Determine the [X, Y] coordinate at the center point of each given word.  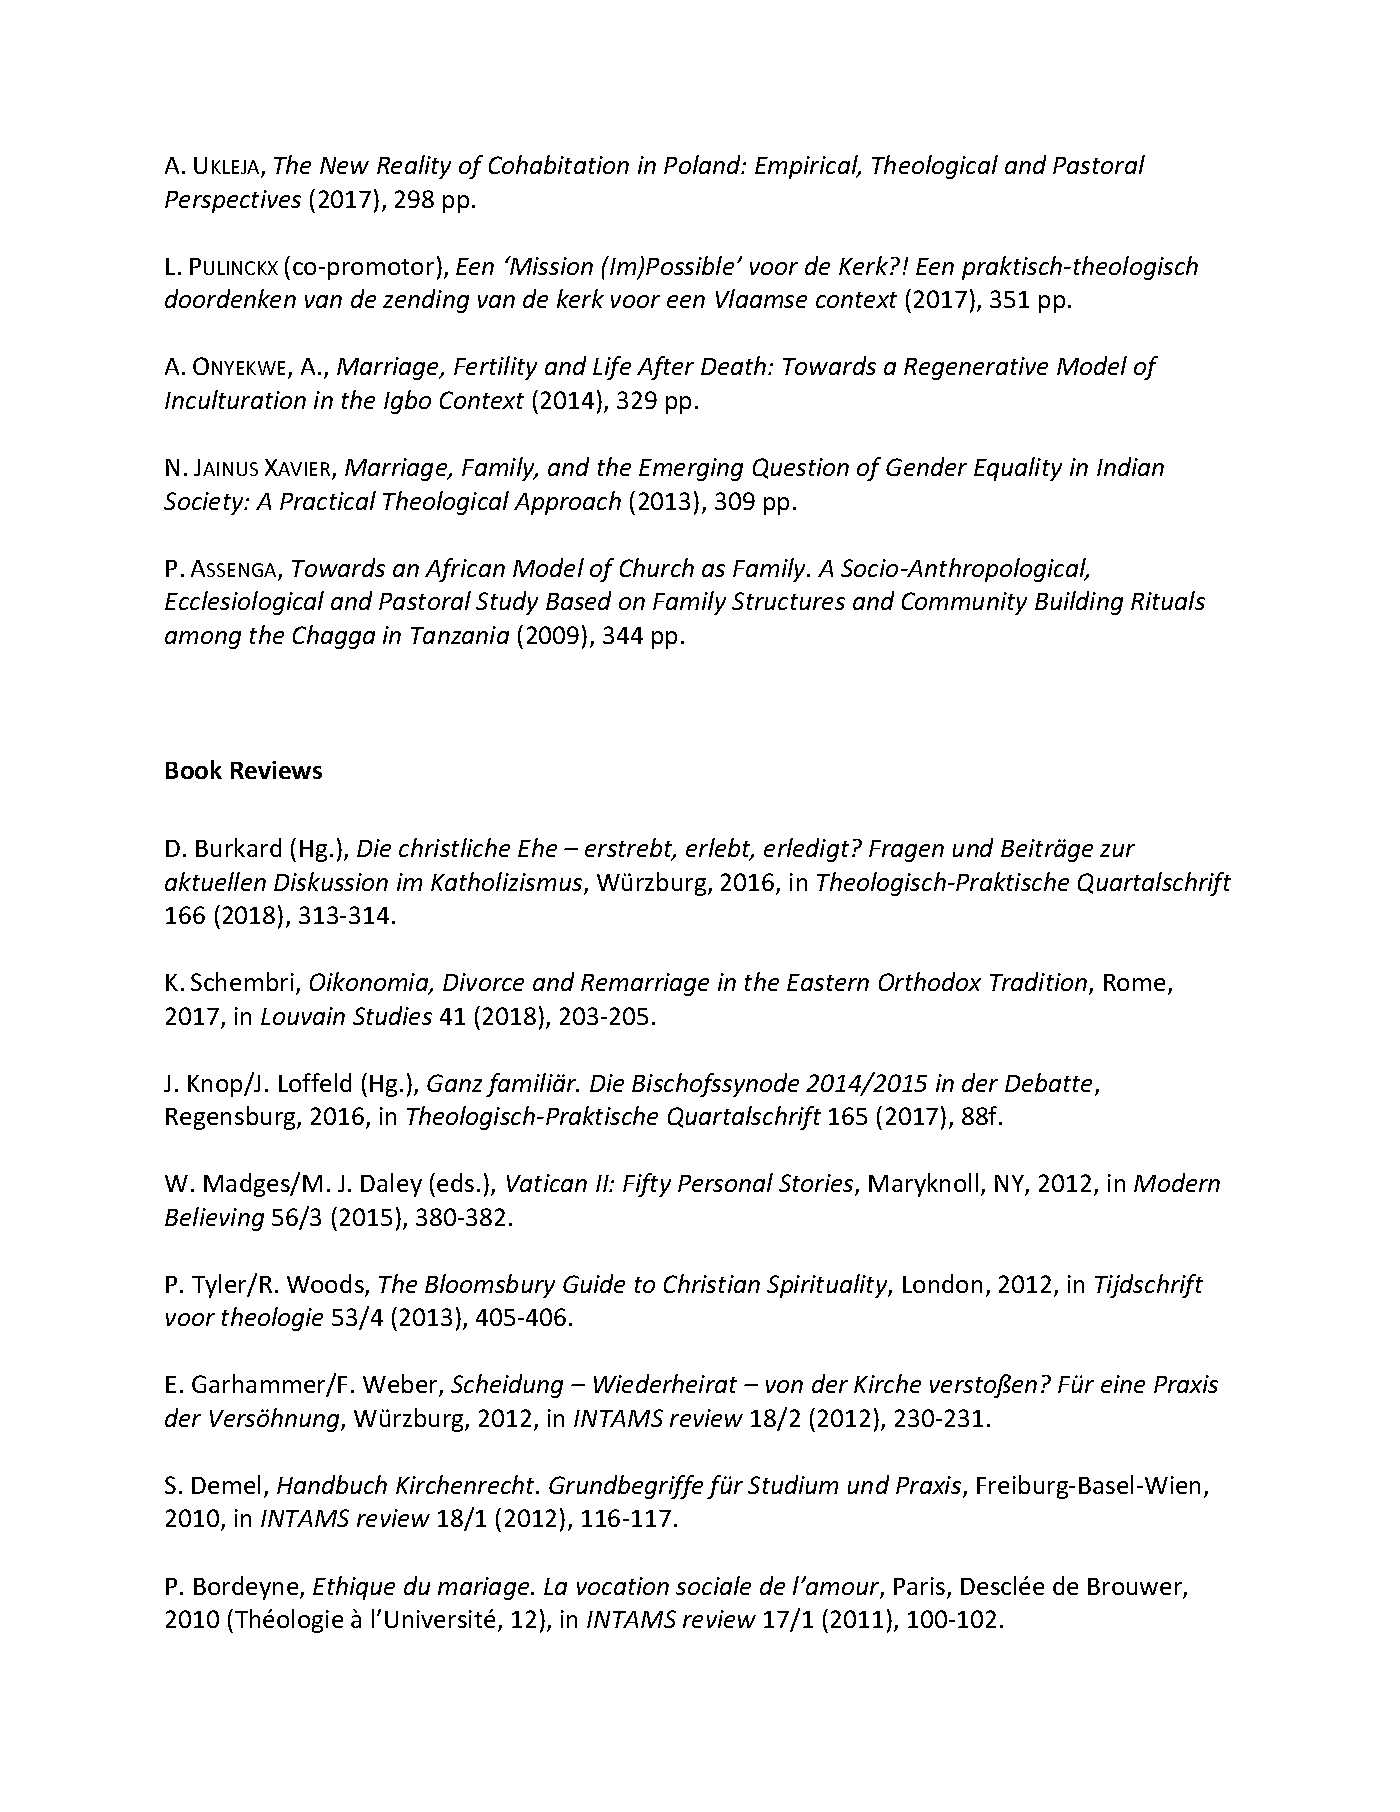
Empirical [807, 167]
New [344, 165]
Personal [725, 1182]
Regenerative [976, 368]
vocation [623, 1586]
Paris [921, 1587]
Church [657, 567]
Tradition [1040, 983]
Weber [401, 1385]
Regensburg [232, 1118]
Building [1079, 603]
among [203, 640]
